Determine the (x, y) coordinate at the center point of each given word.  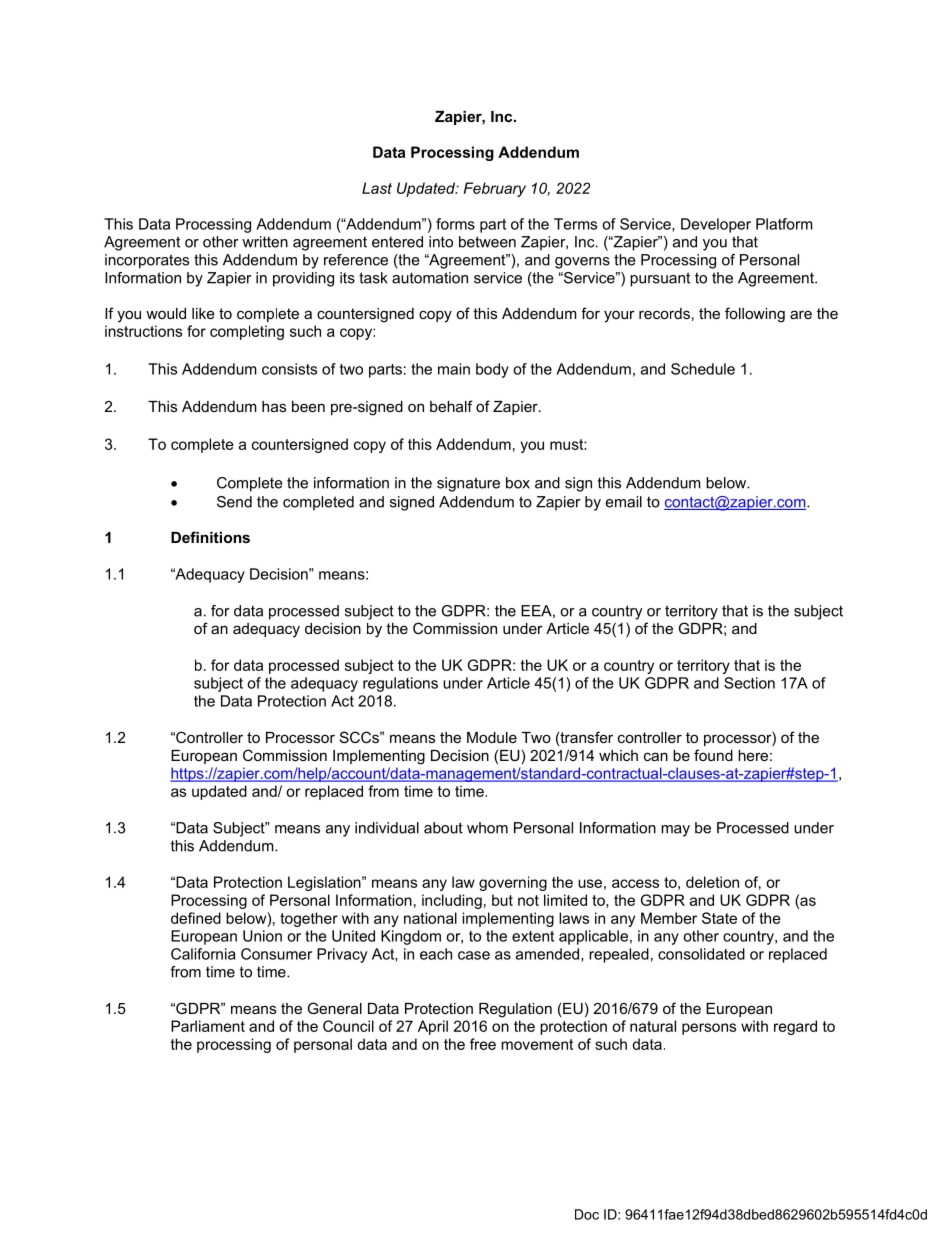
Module (492, 737)
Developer (716, 225)
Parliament (208, 1026)
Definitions (210, 537)
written (265, 242)
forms (455, 224)
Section (749, 683)
